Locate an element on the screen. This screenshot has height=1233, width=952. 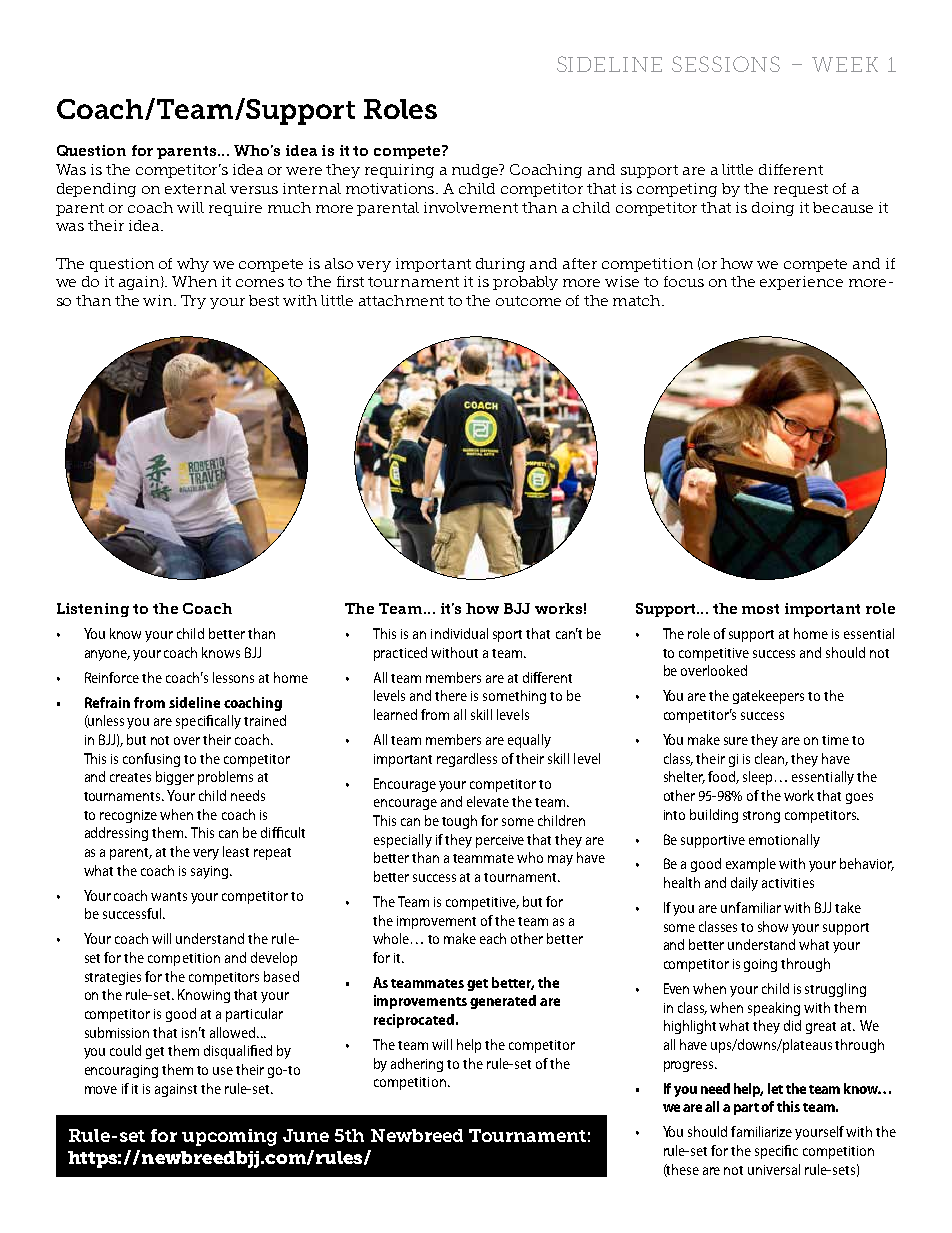
adhering is located at coordinates (417, 1065).
